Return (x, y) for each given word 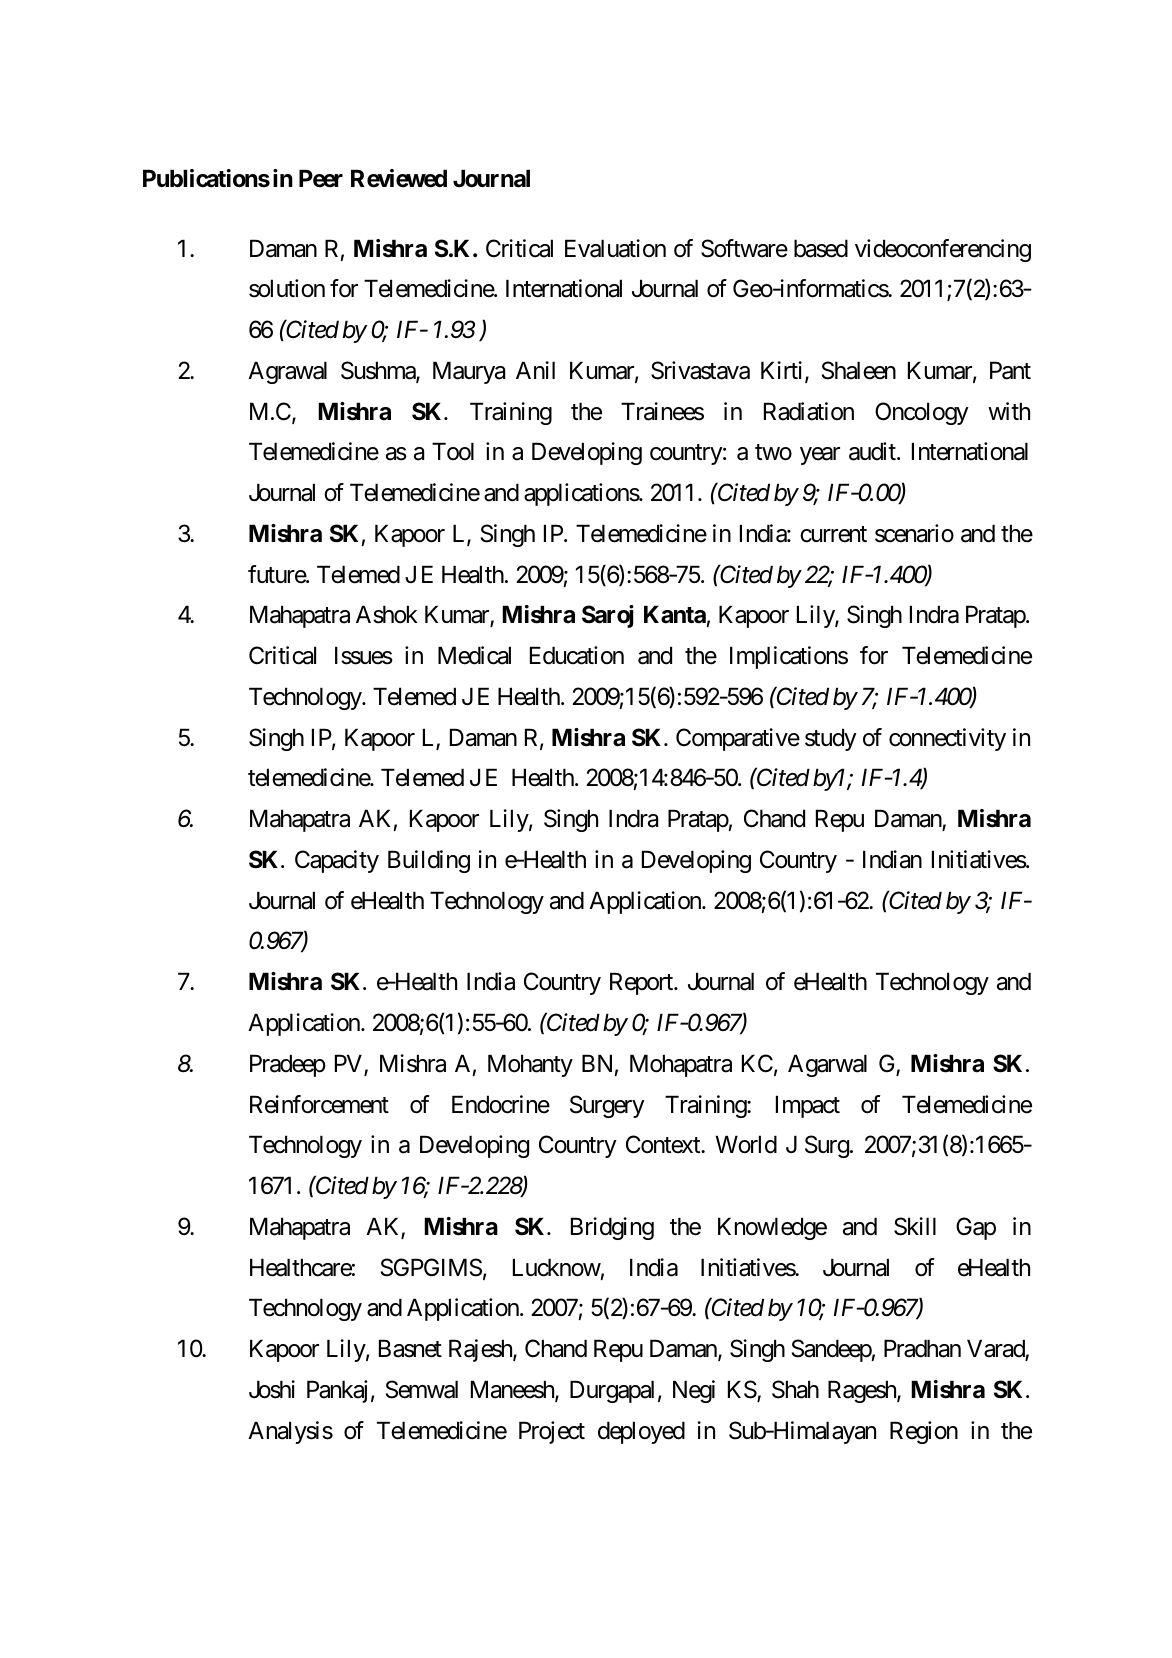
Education (577, 655)
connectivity (947, 739)
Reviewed (399, 178)
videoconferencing (943, 250)
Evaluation (615, 248)
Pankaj (337, 1391)
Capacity (337, 861)
